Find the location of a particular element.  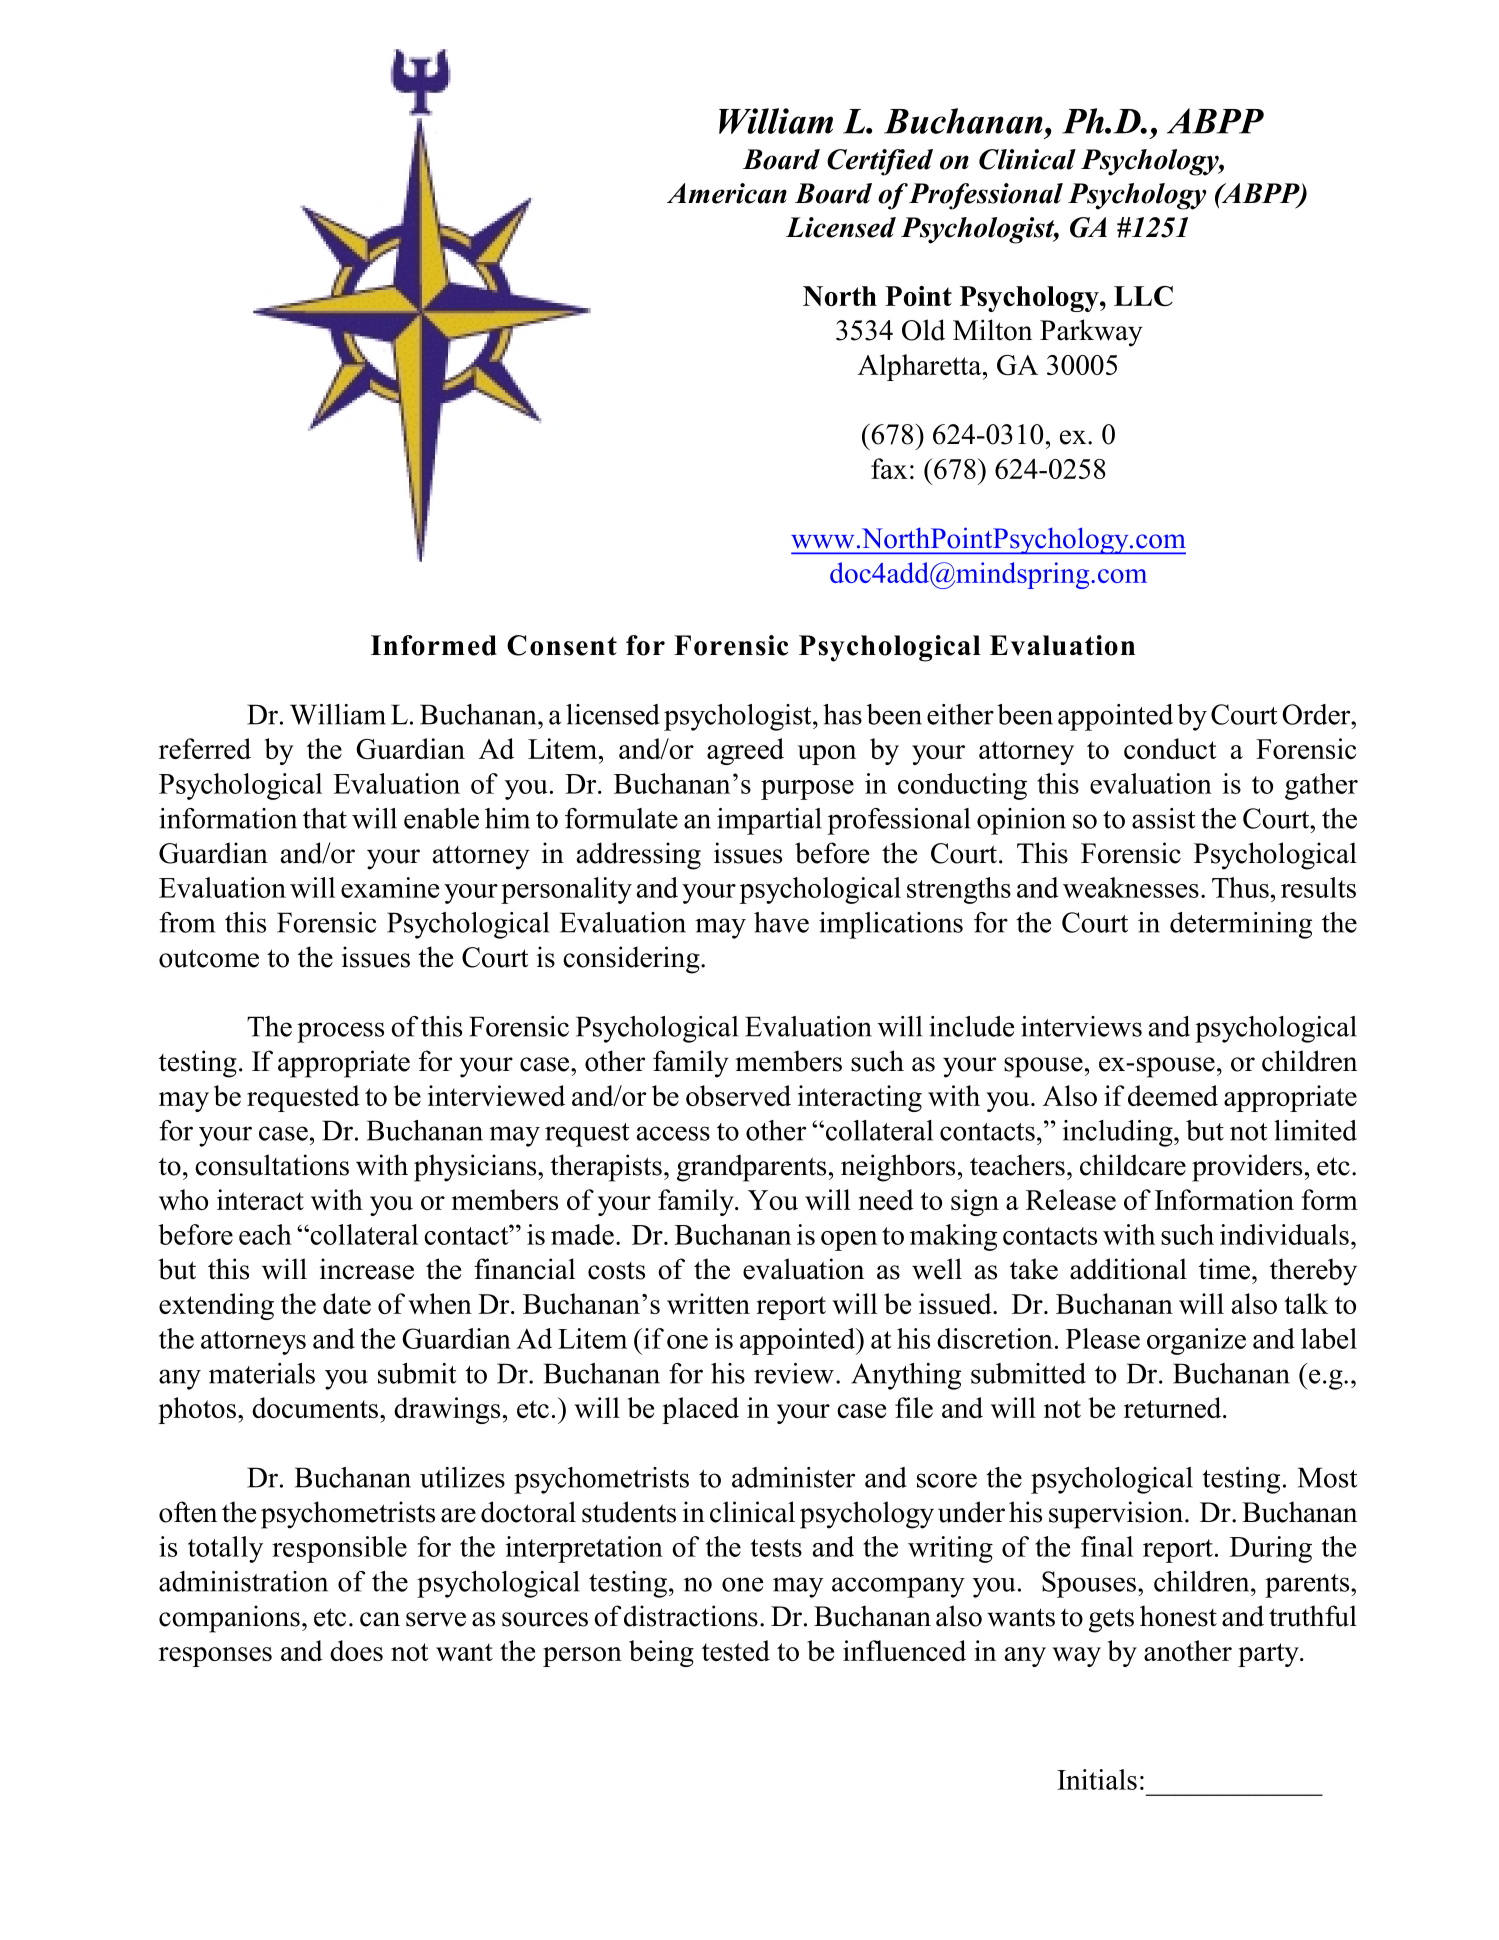

does is located at coordinates (356, 1650).
